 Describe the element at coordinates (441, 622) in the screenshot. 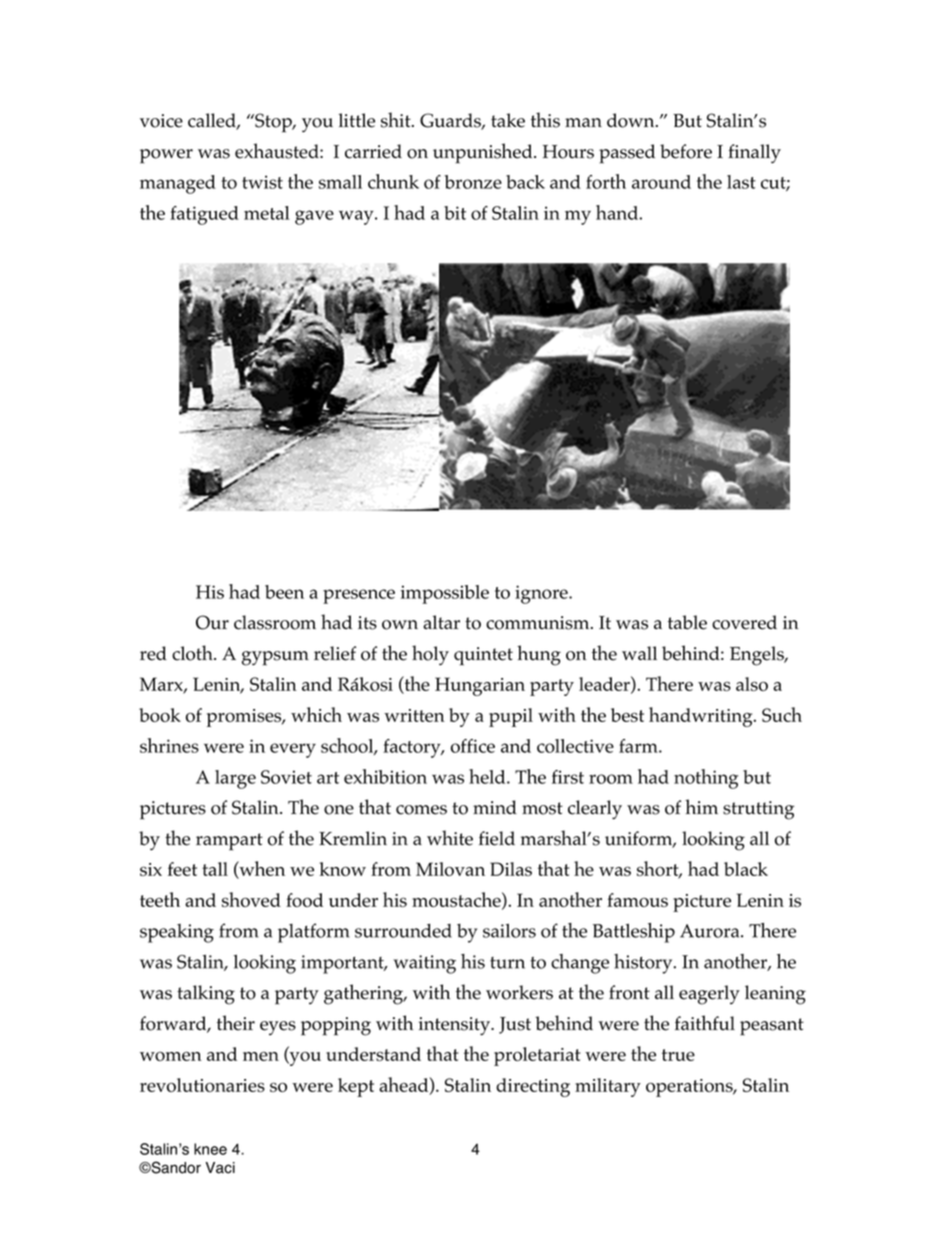

I see `altar` at that location.
